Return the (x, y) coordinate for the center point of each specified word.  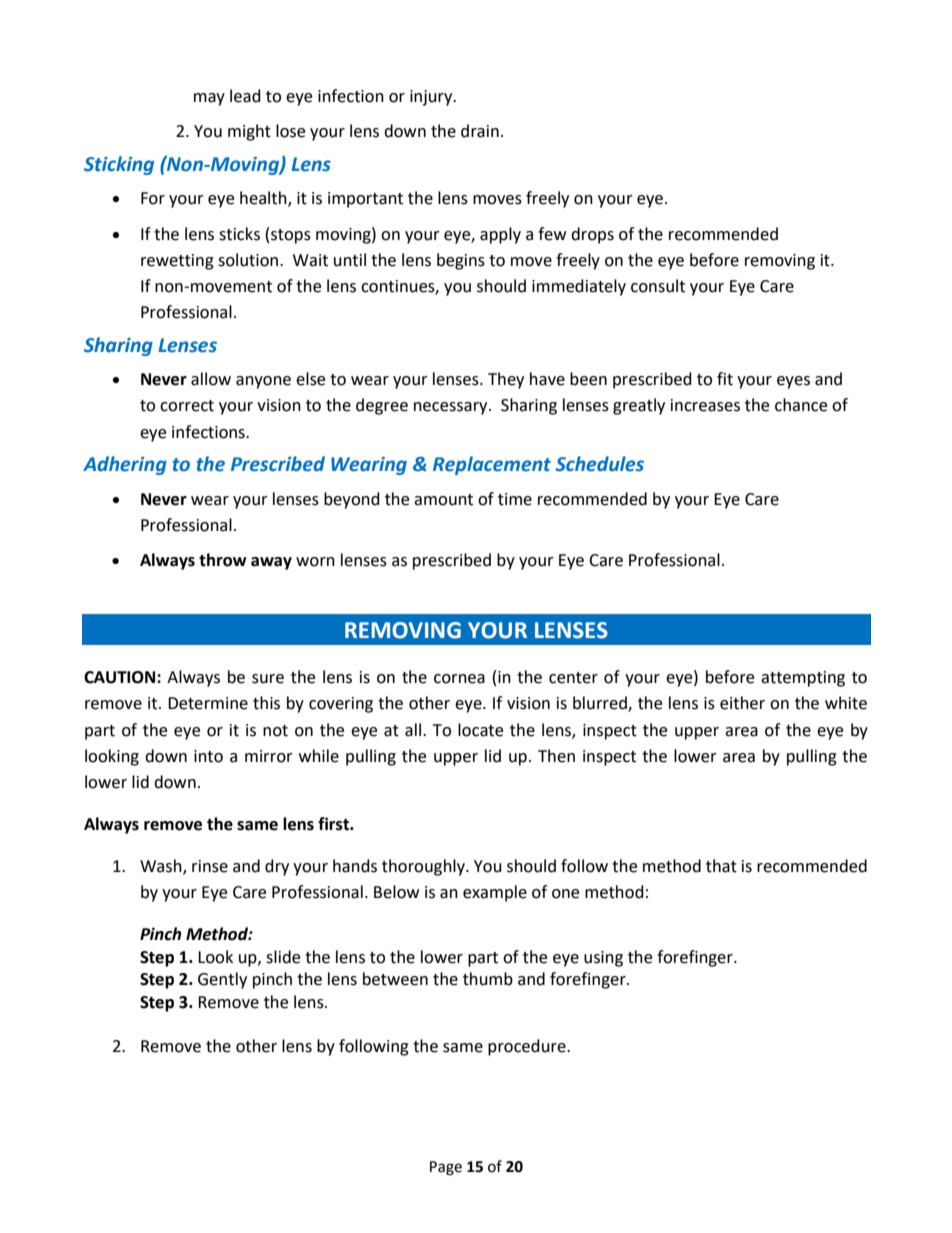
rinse (210, 866)
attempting (803, 679)
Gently (222, 980)
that (721, 866)
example (495, 893)
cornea (459, 679)
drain (480, 131)
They (506, 380)
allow (211, 379)
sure (268, 679)
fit (725, 379)
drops (592, 235)
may (209, 99)
